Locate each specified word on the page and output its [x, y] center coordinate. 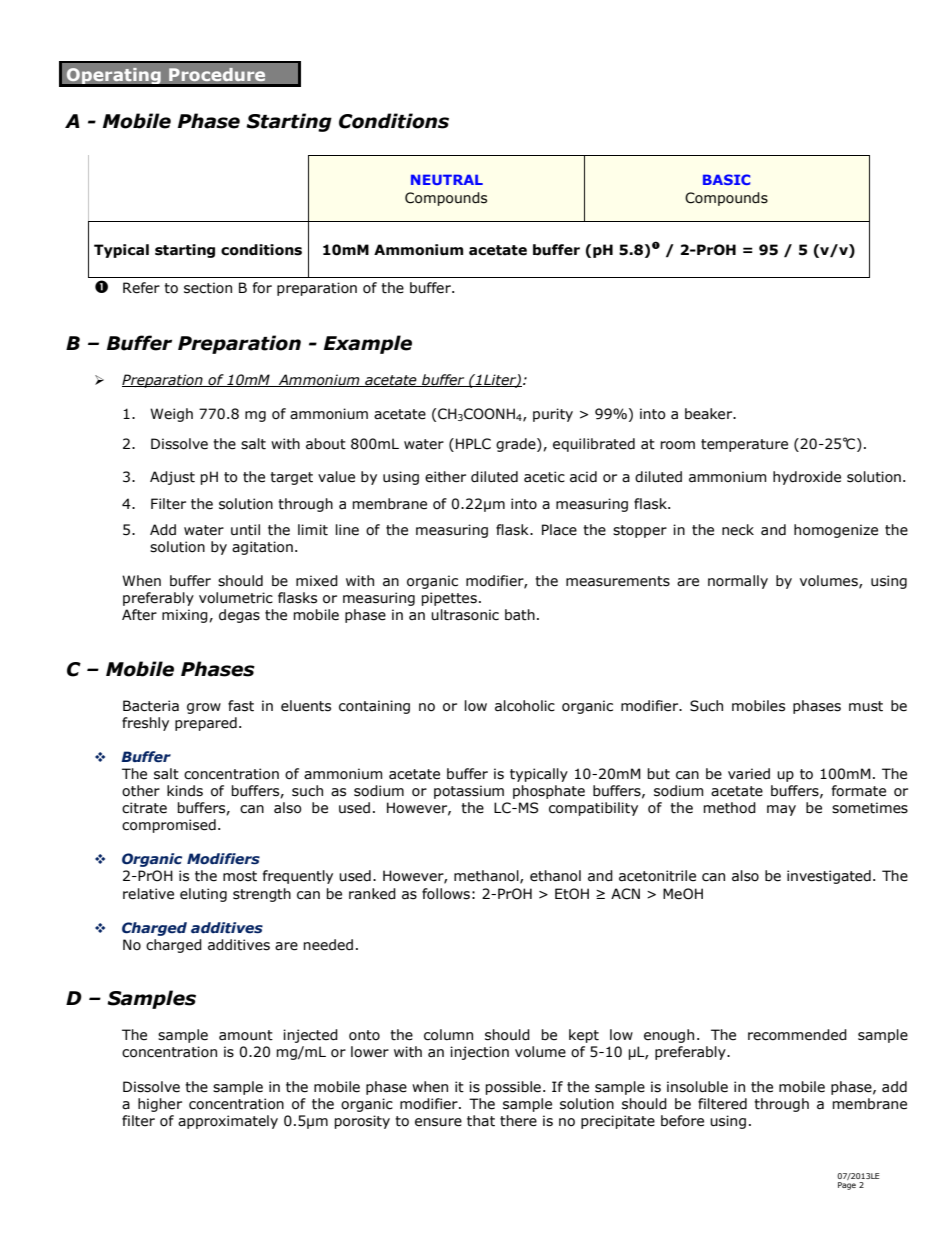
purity [553, 415]
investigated [829, 877]
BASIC [726, 179]
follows [446, 894]
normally [738, 582]
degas [239, 616]
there [518, 1121]
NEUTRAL [447, 179]
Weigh [171, 415]
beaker [710, 414]
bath [520, 615]
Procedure [217, 74]
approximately [228, 1122]
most [240, 876]
